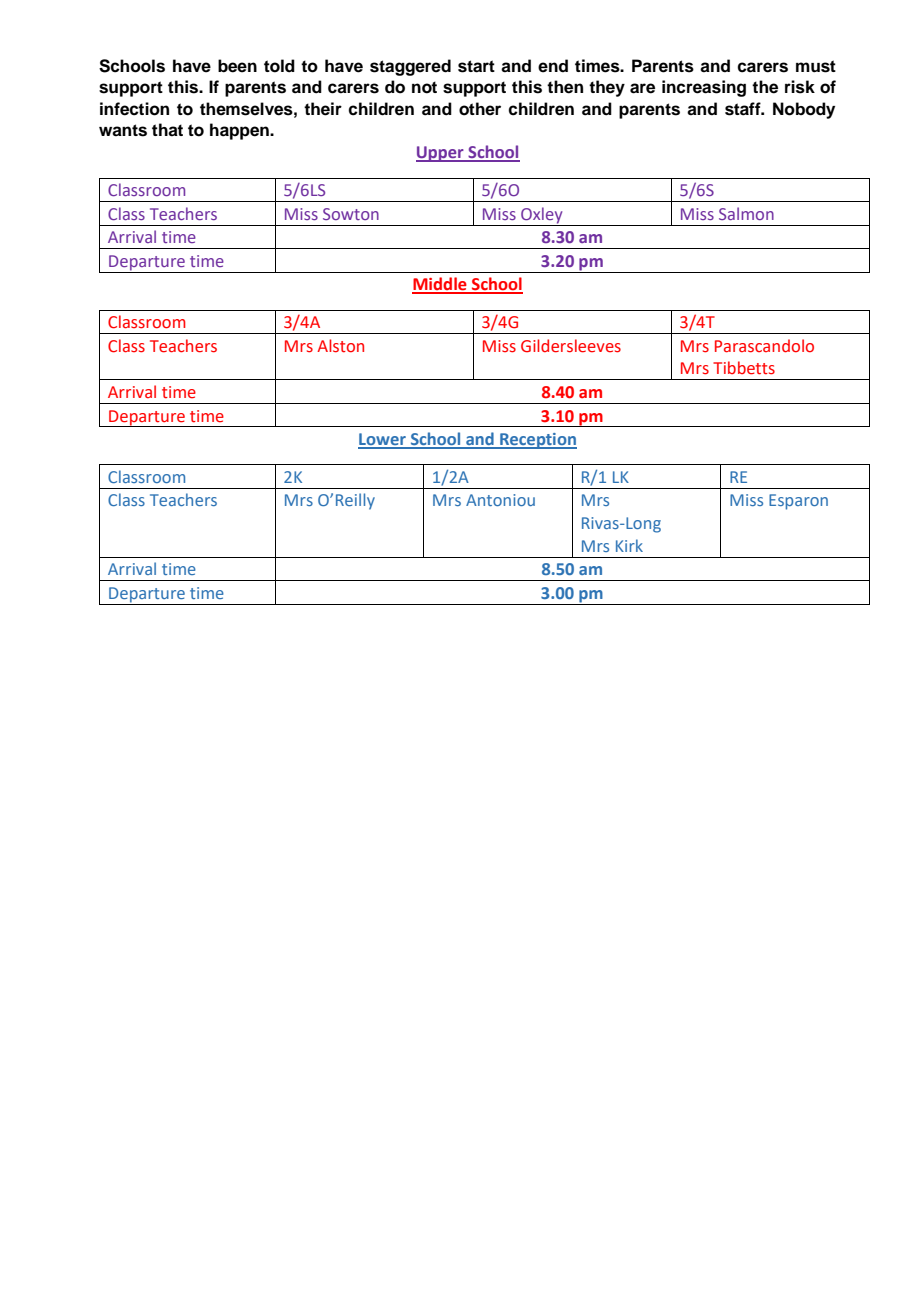 This page has height=1308, width=924. Describe the element at coordinates (704, 88) in the page. I see `increasing` at that location.
